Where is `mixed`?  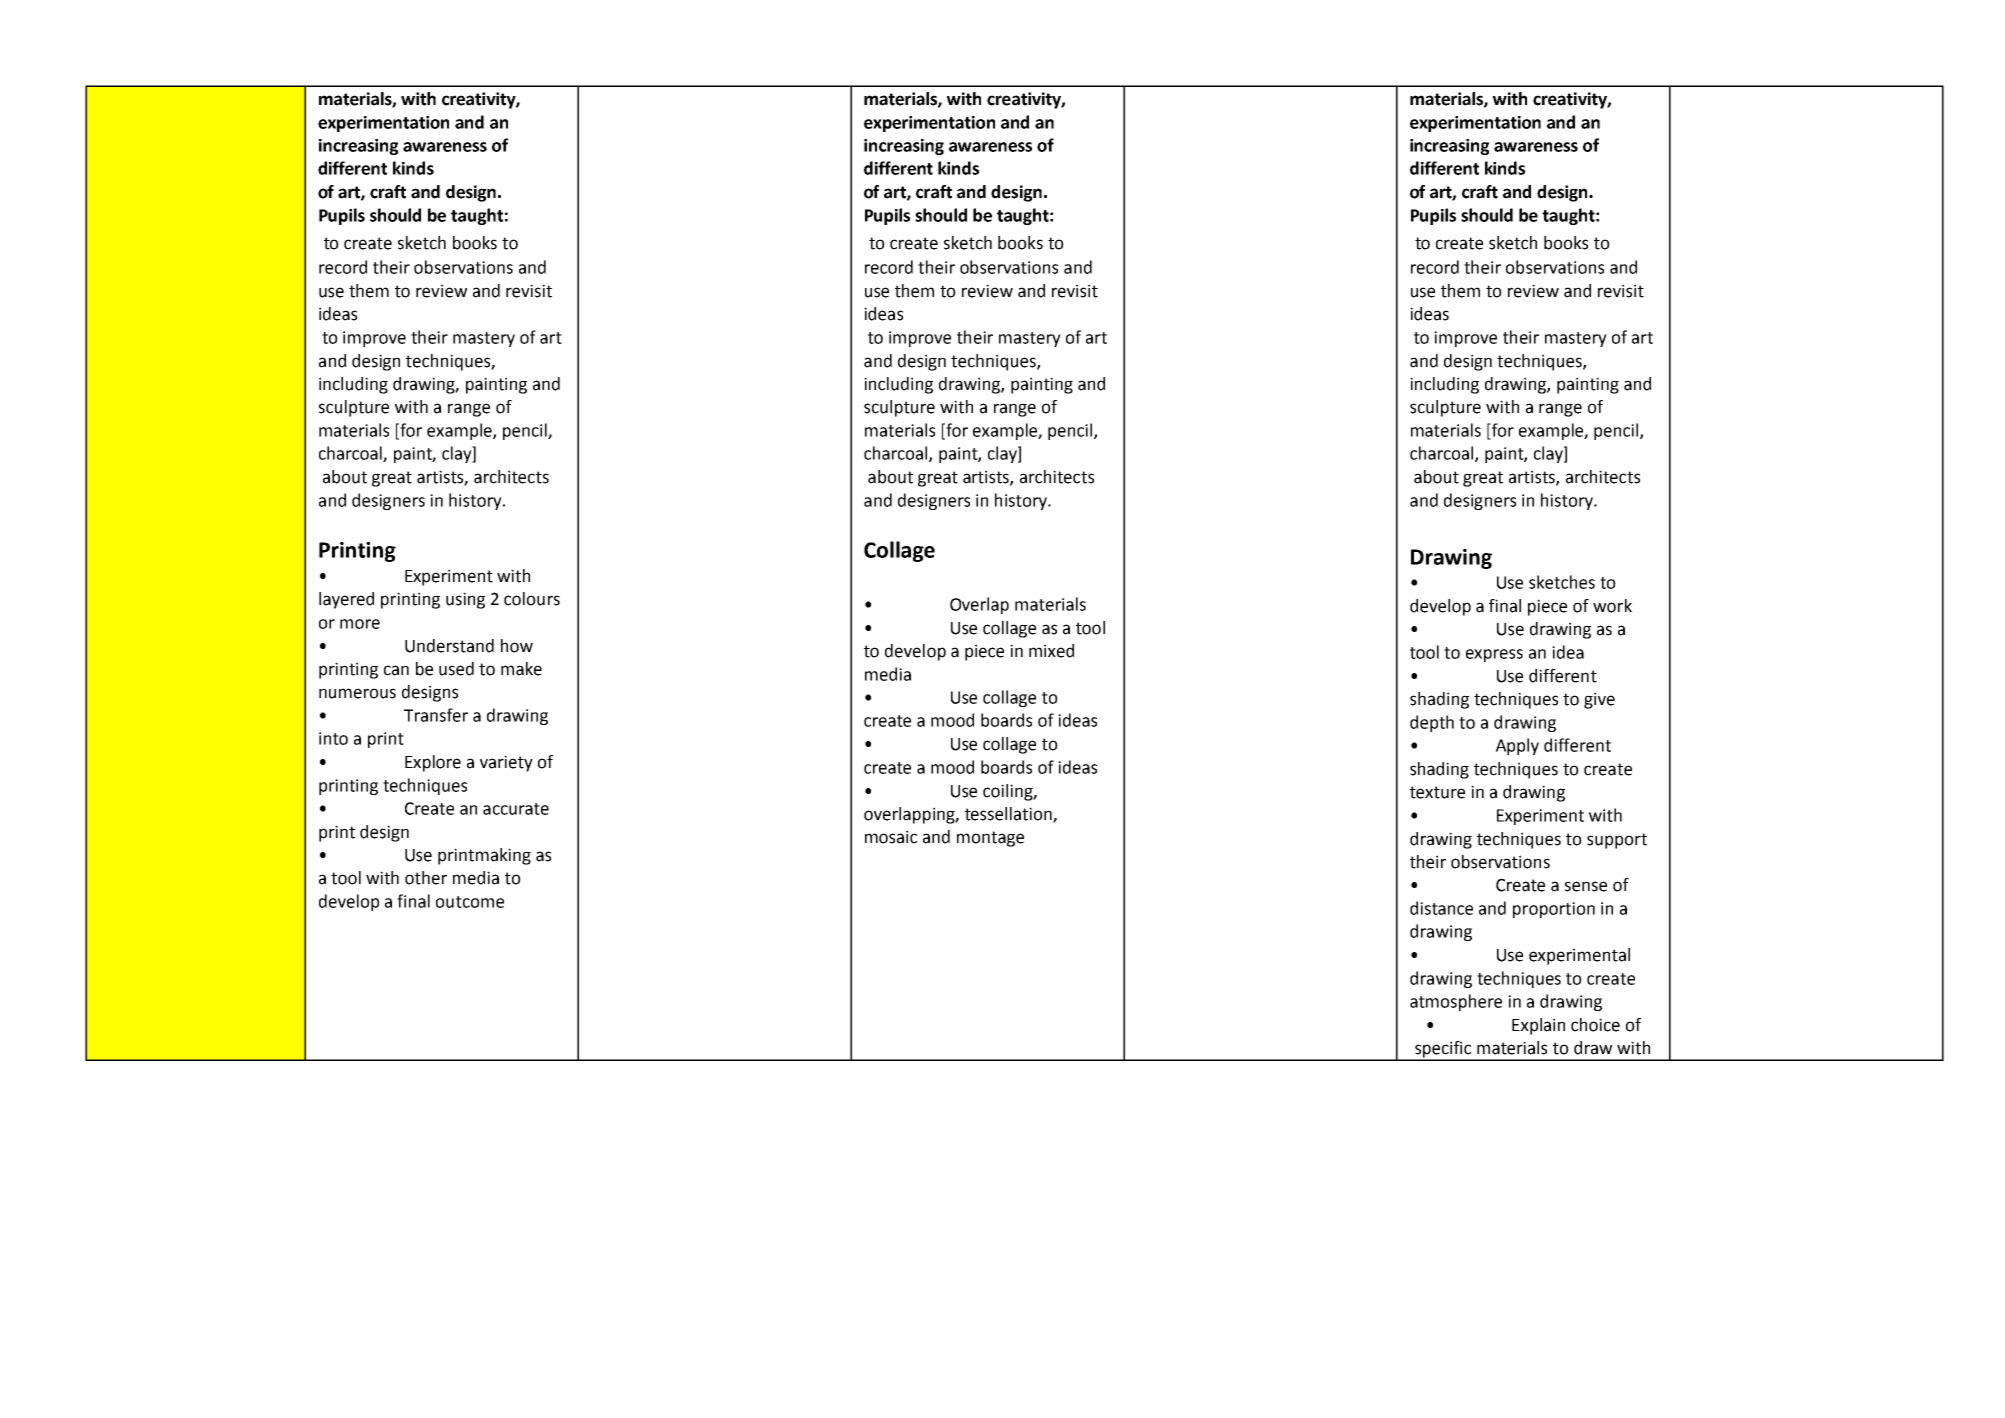 mixed is located at coordinates (1051, 651).
